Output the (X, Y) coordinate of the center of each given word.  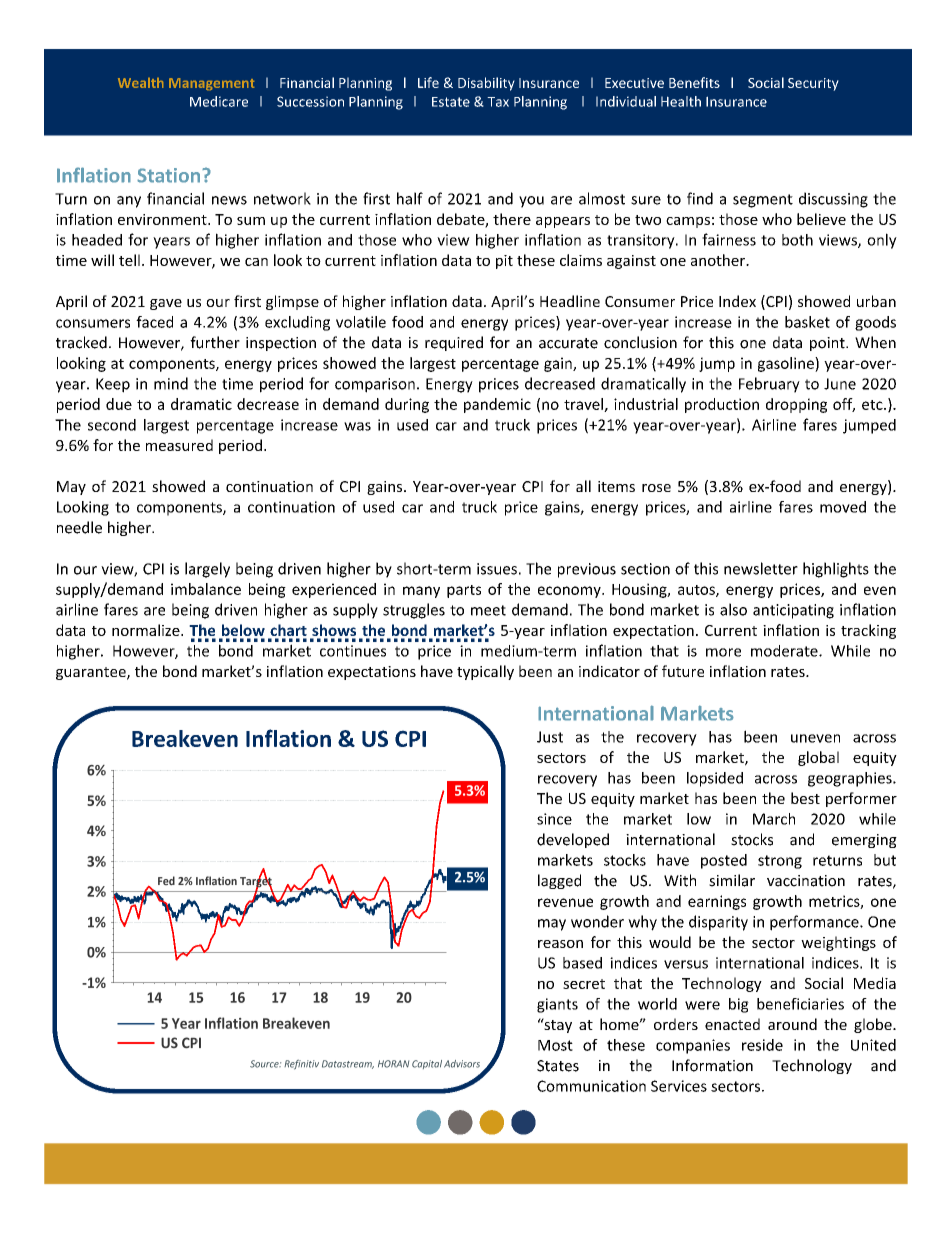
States (558, 1066)
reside (762, 1045)
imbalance (206, 589)
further (215, 342)
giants (557, 1005)
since (554, 819)
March (774, 819)
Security (813, 84)
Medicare (219, 101)
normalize (147, 630)
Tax (498, 102)
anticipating (793, 611)
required (454, 343)
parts (464, 591)
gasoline (787, 364)
